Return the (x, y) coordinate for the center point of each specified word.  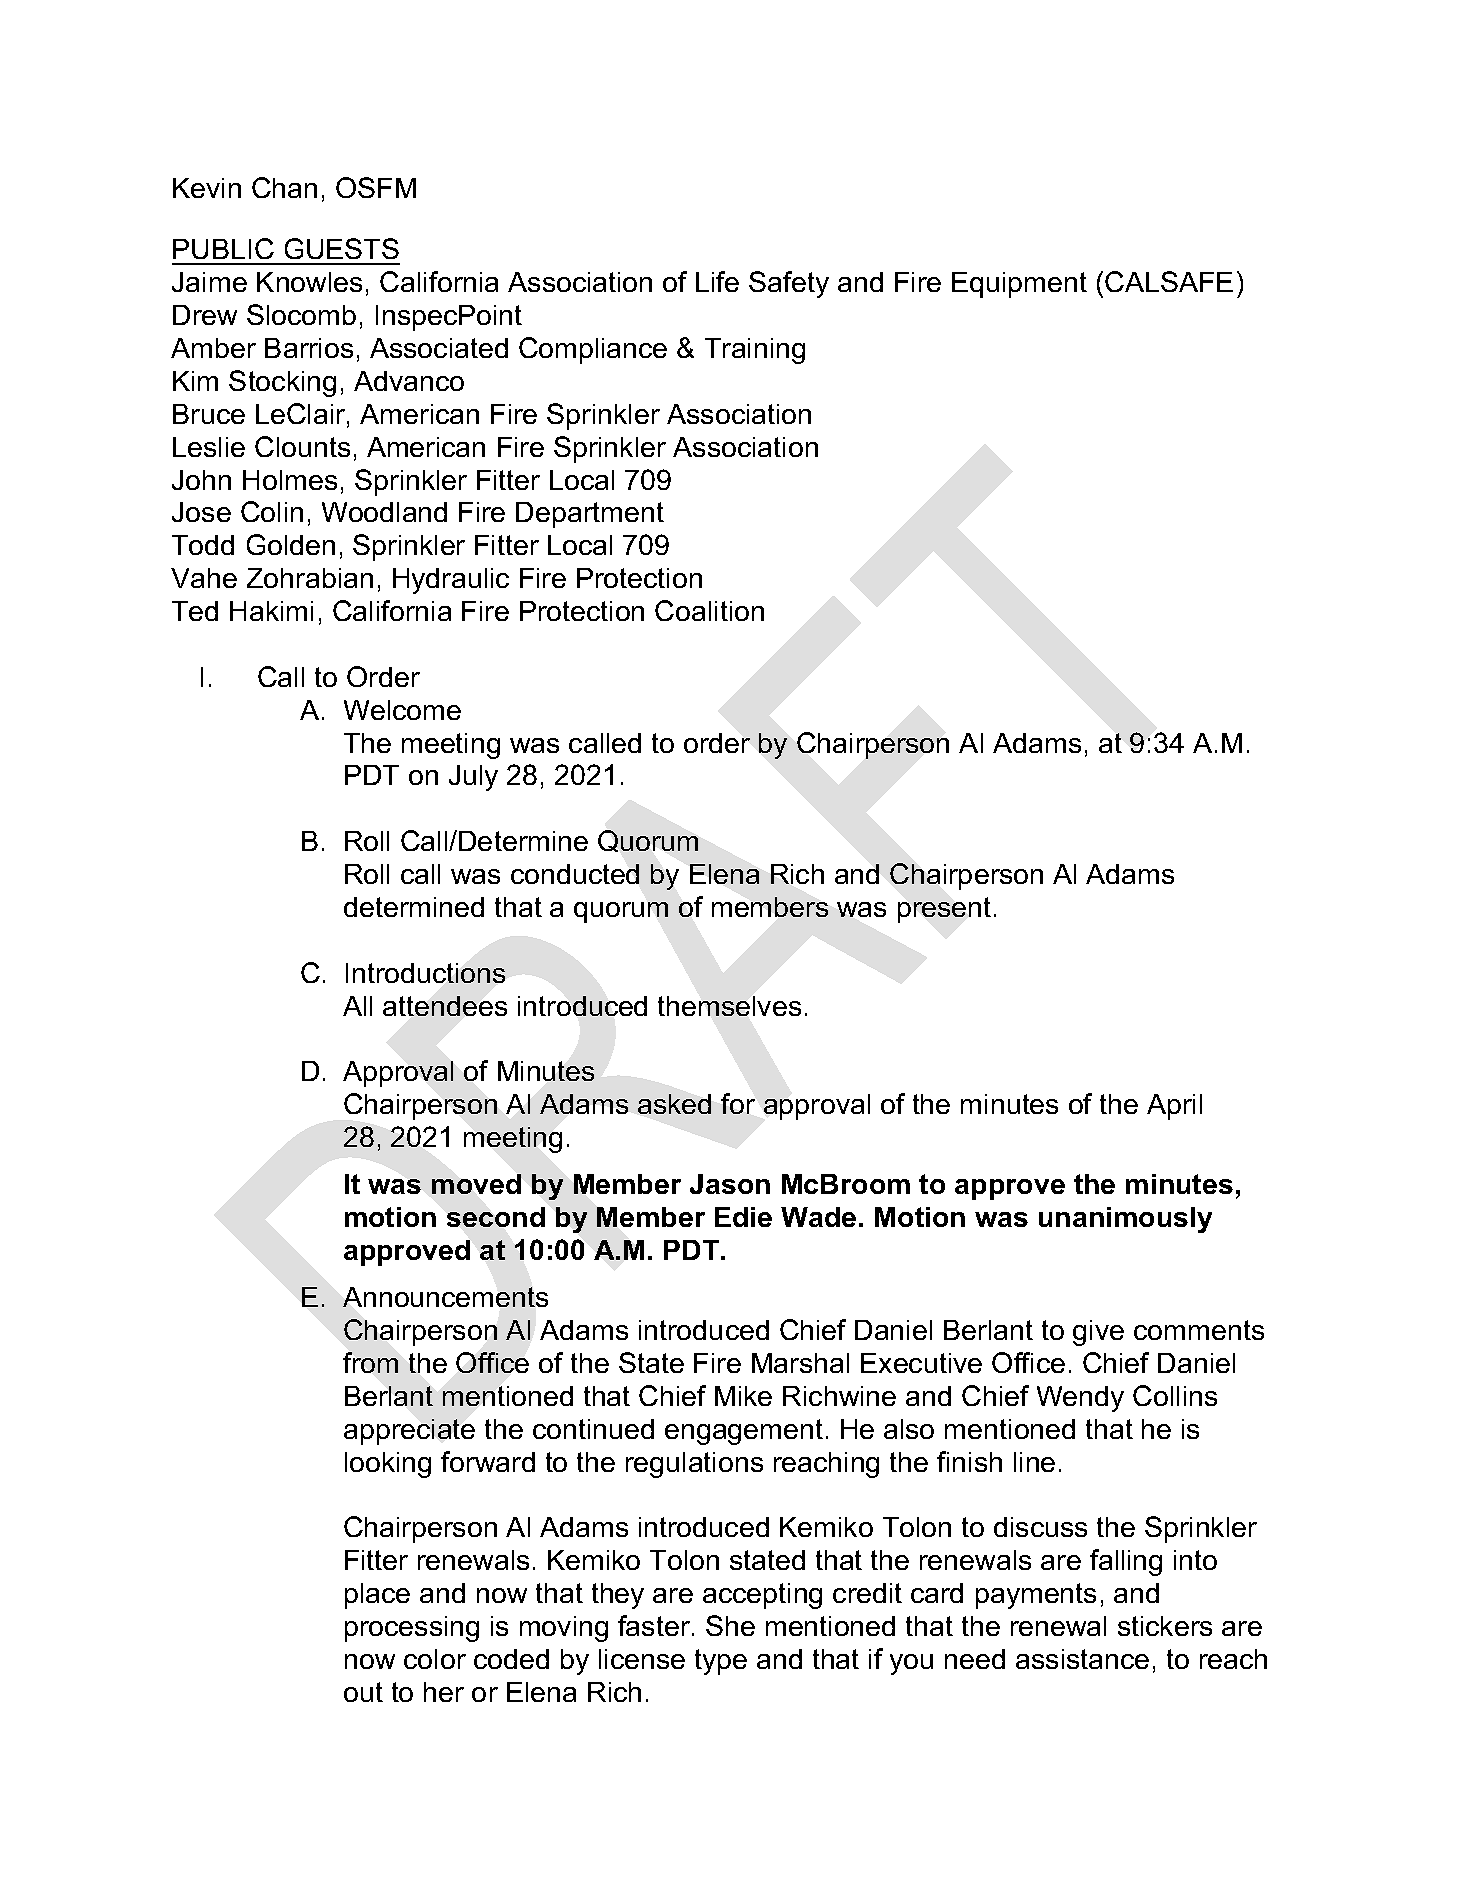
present (944, 910)
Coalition (709, 610)
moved (476, 1184)
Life (717, 281)
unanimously (1125, 1220)
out (363, 1692)
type (721, 1662)
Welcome (402, 710)
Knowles (309, 282)
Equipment (1019, 285)
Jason (730, 1184)
